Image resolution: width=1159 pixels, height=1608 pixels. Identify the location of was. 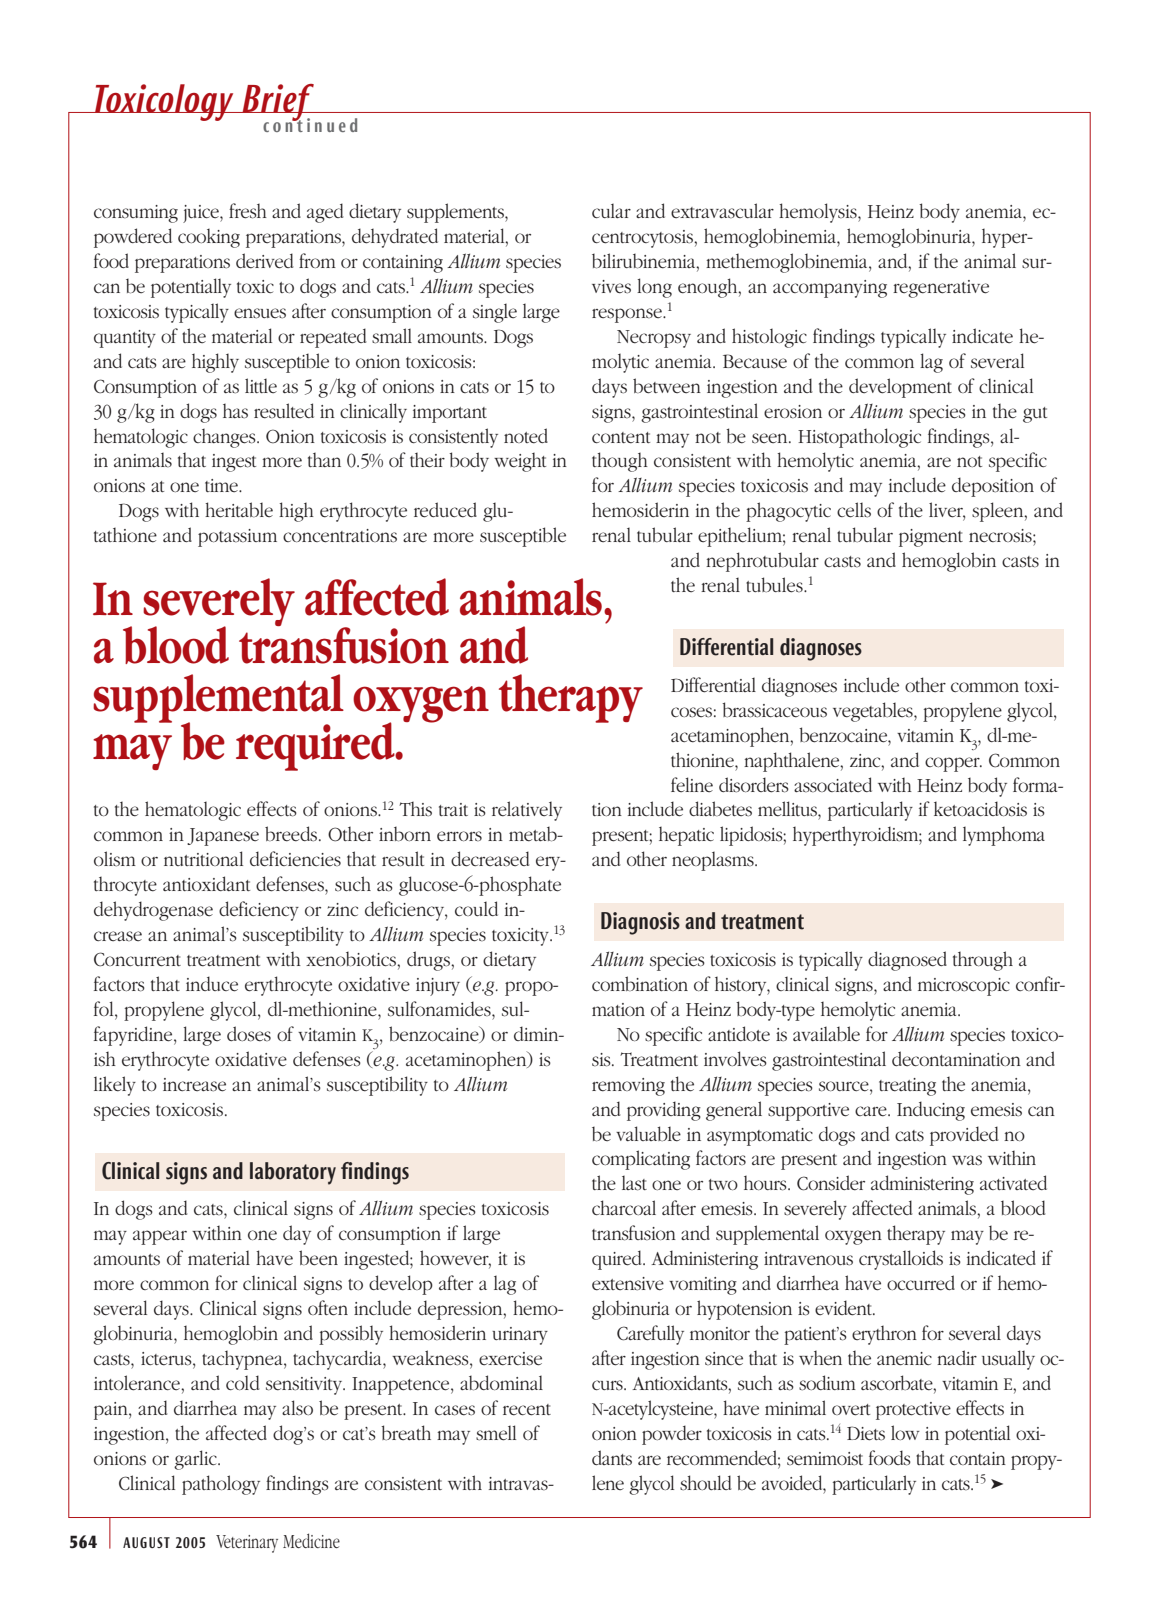
(967, 1160).
